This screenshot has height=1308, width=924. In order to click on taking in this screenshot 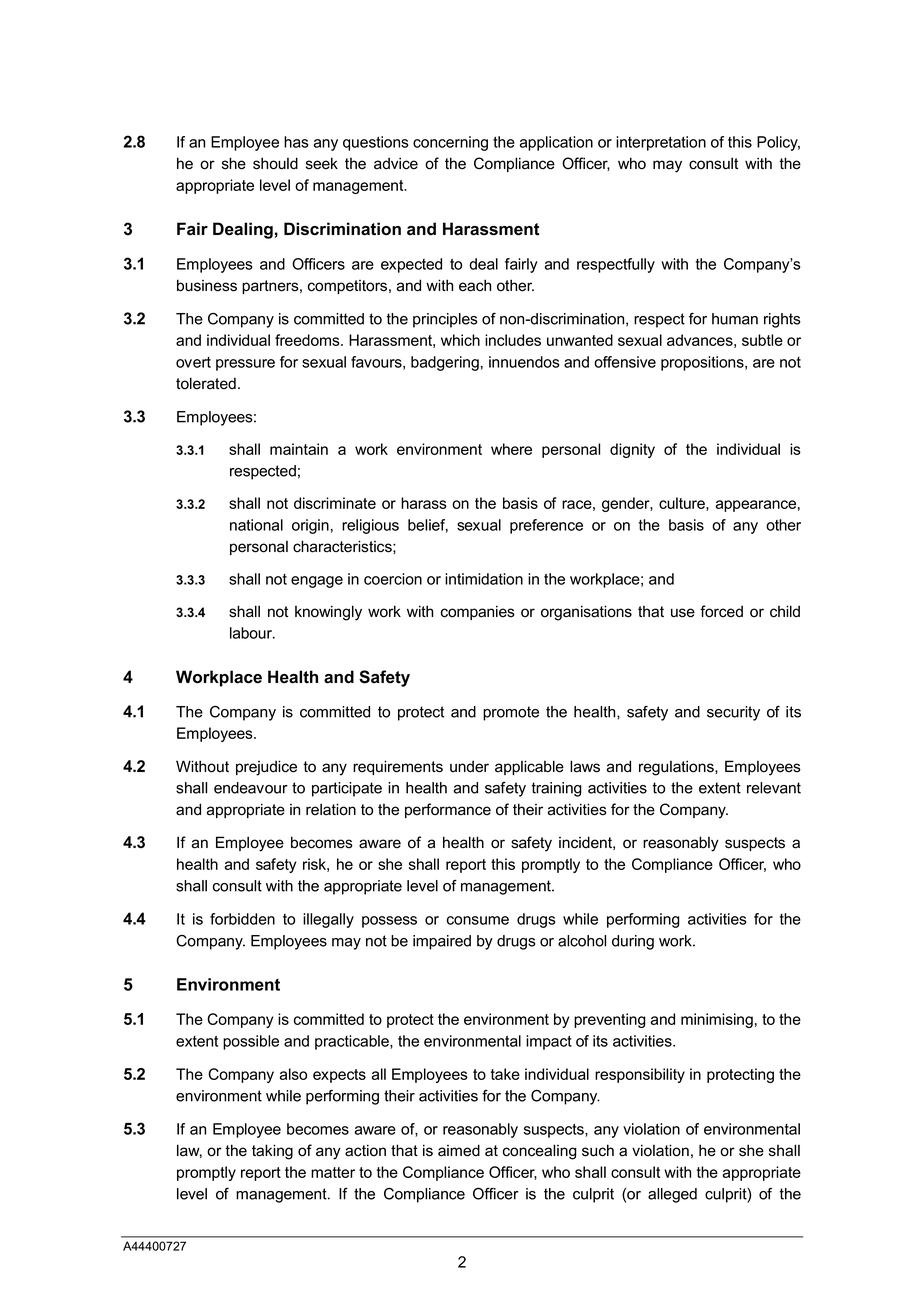, I will do `click(272, 1152)`.
